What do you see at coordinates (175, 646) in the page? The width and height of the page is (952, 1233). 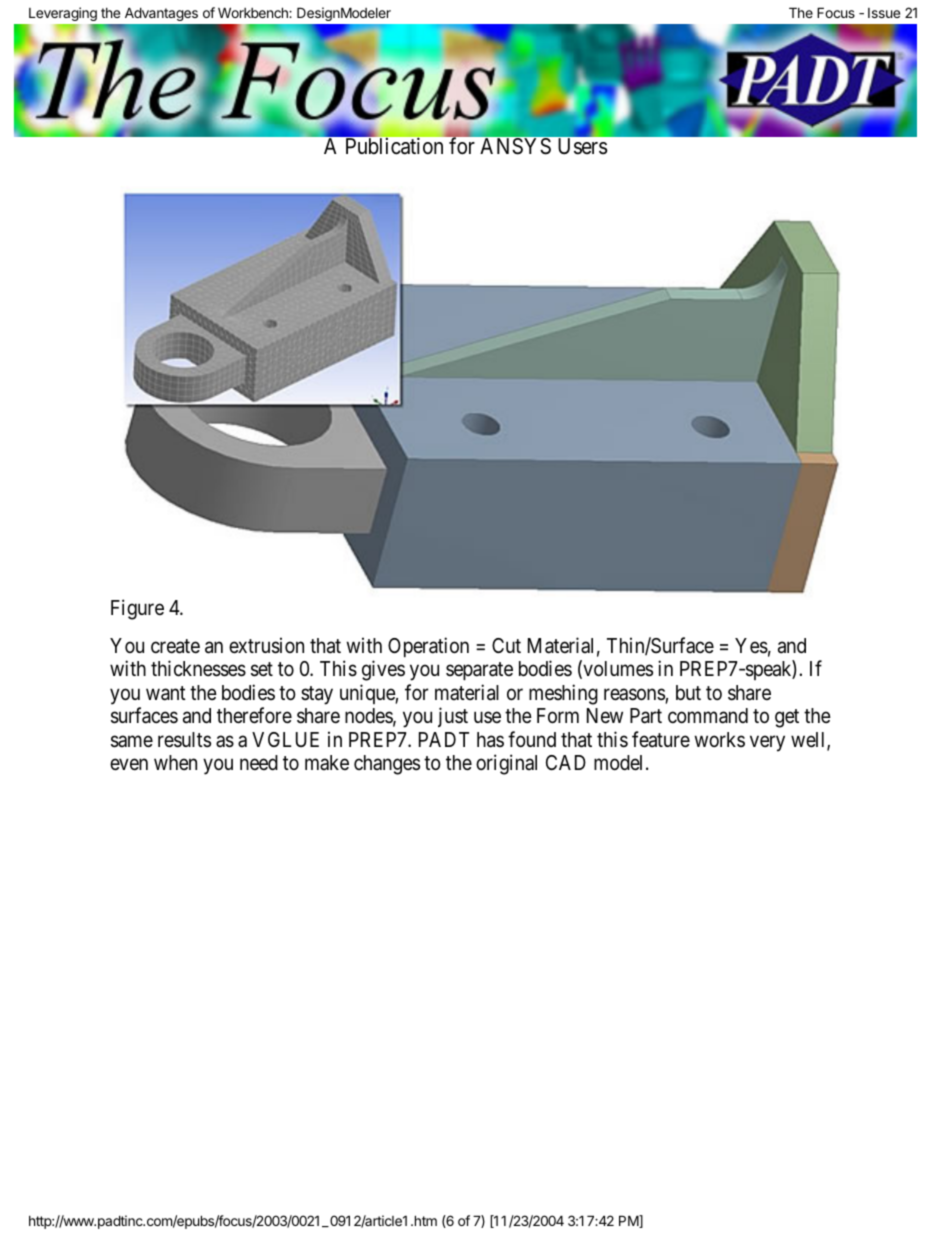 I see `create` at bounding box center [175, 646].
